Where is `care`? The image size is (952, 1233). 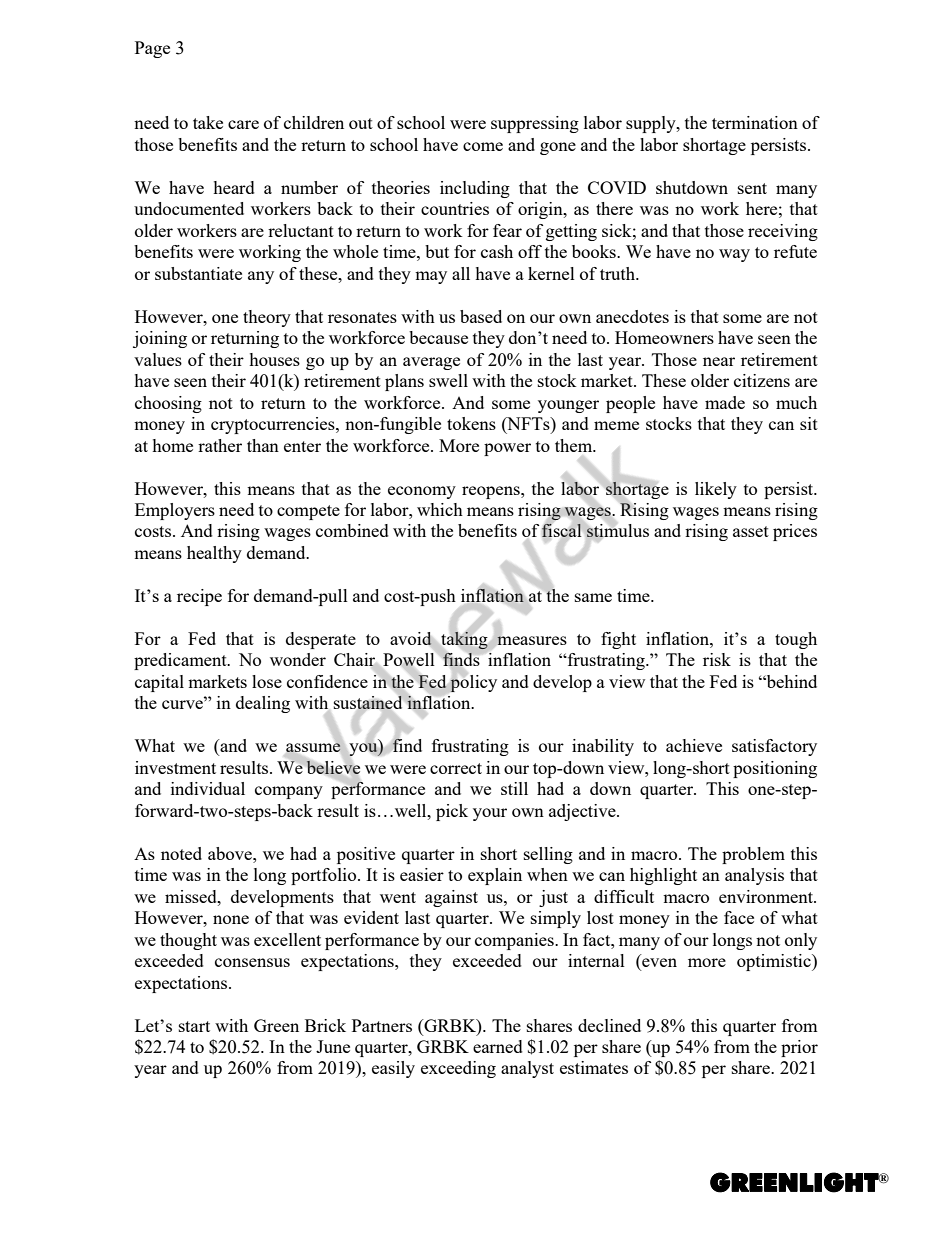 care is located at coordinates (243, 124).
